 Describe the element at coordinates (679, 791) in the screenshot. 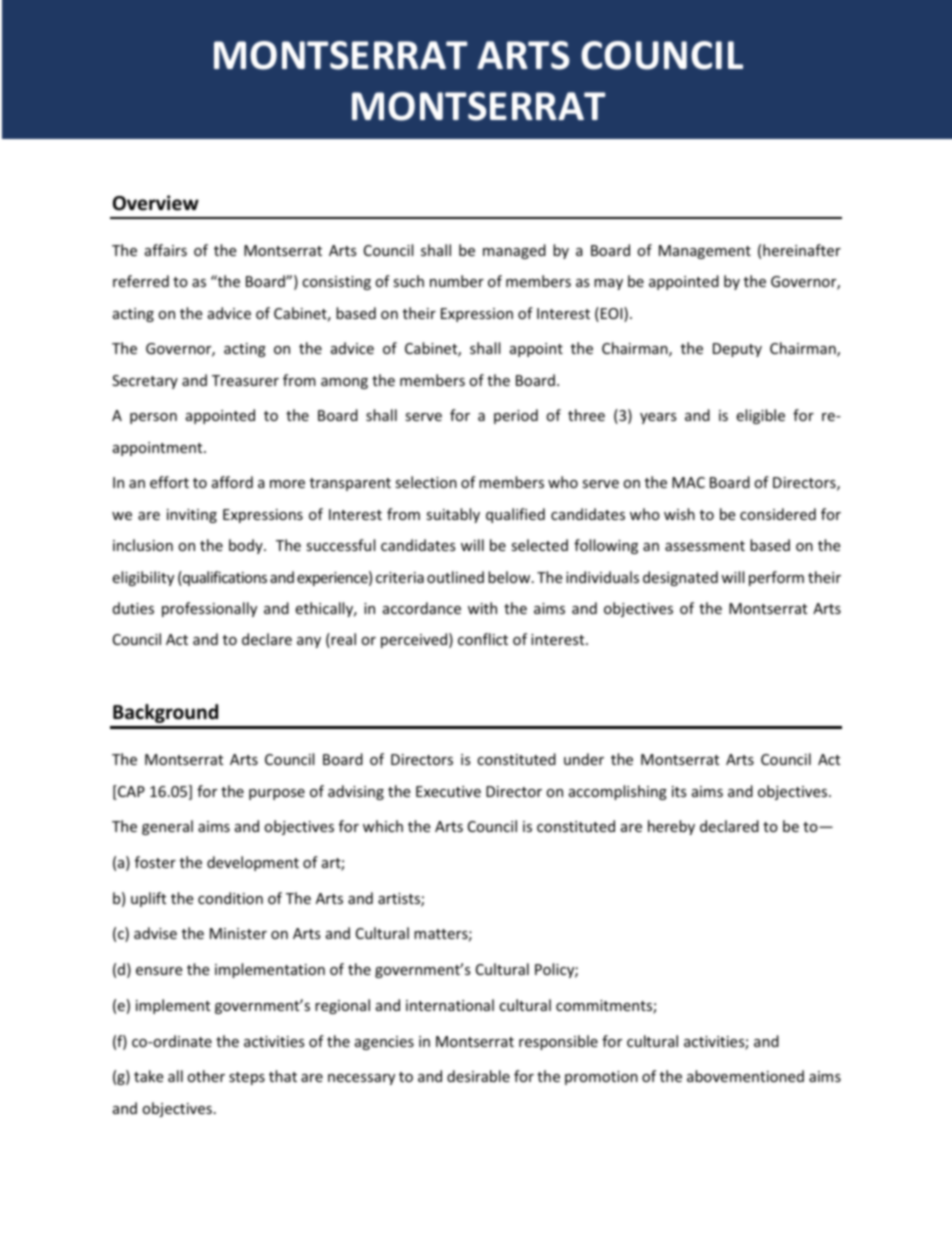

I see `its` at that location.
